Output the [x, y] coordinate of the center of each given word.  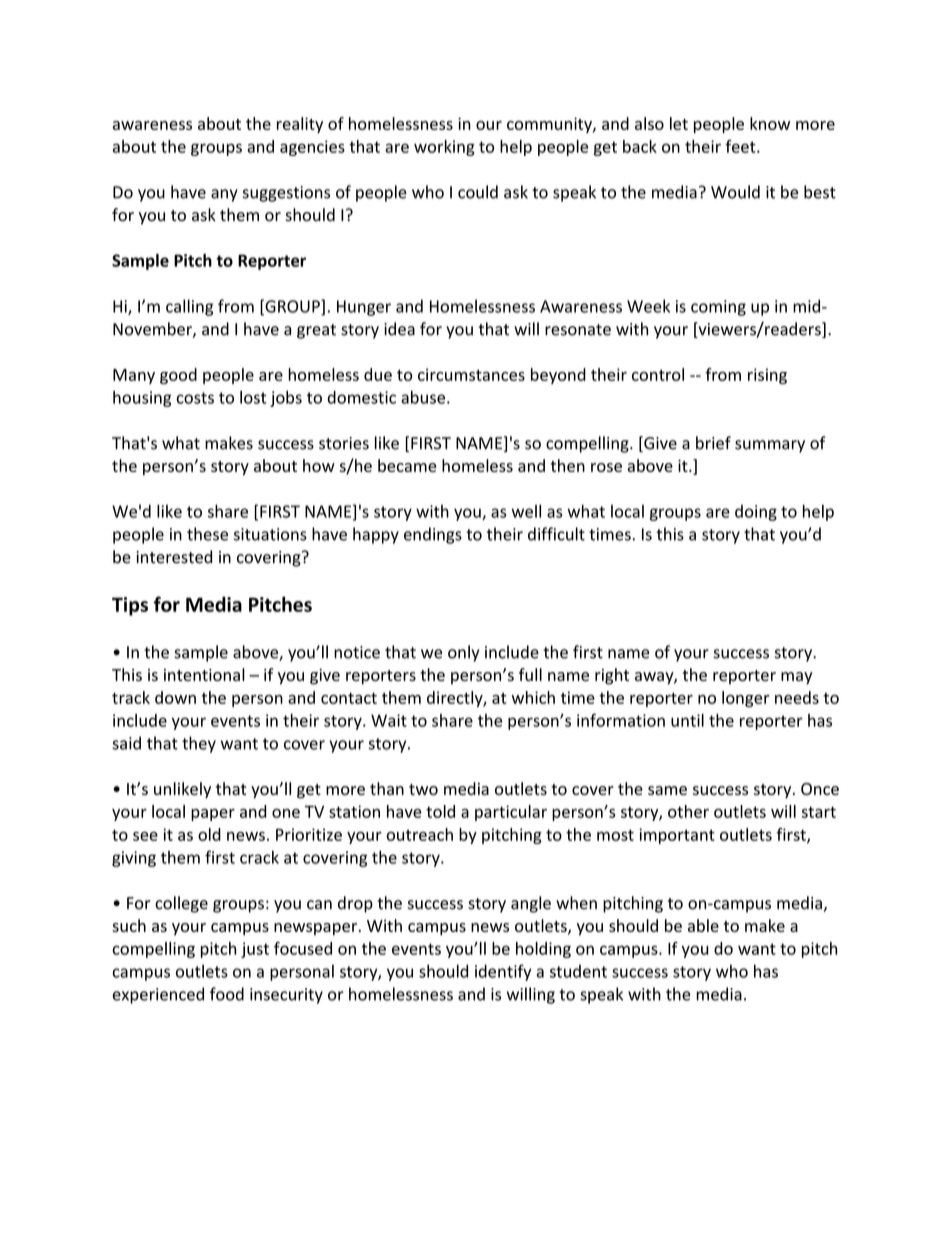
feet [741, 146]
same [667, 790]
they [199, 744]
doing [756, 513]
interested [174, 557]
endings [433, 535]
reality [300, 125]
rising [767, 376]
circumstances [471, 374]
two [423, 789]
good [178, 376]
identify [503, 972]
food [227, 994]
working [444, 148]
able [703, 925]
